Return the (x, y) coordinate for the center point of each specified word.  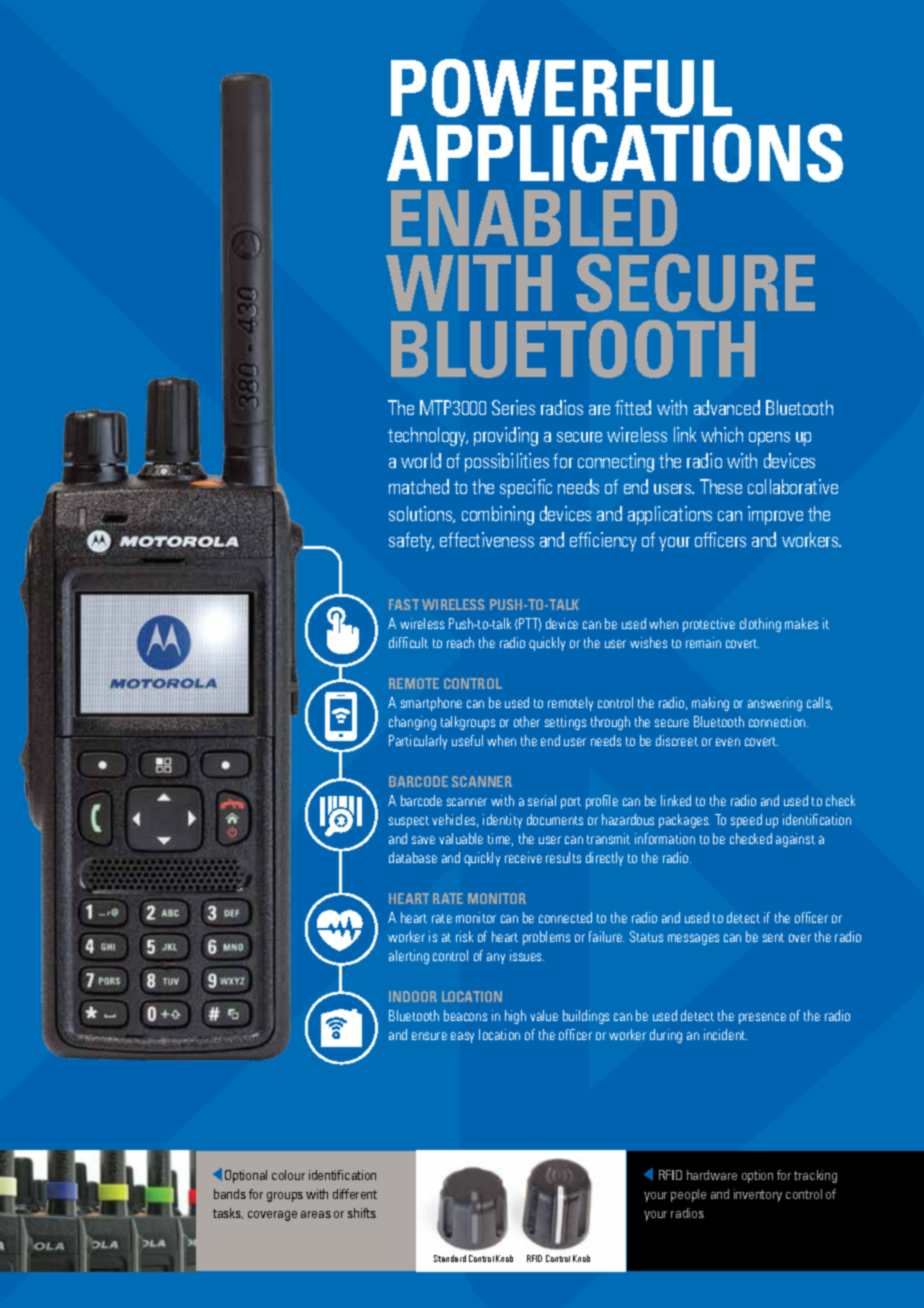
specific (526, 488)
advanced (727, 407)
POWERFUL (561, 88)
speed (746, 821)
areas (316, 1214)
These (721, 486)
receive (523, 857)
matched (419, 486)
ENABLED (534, 218)
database (413, 857)
